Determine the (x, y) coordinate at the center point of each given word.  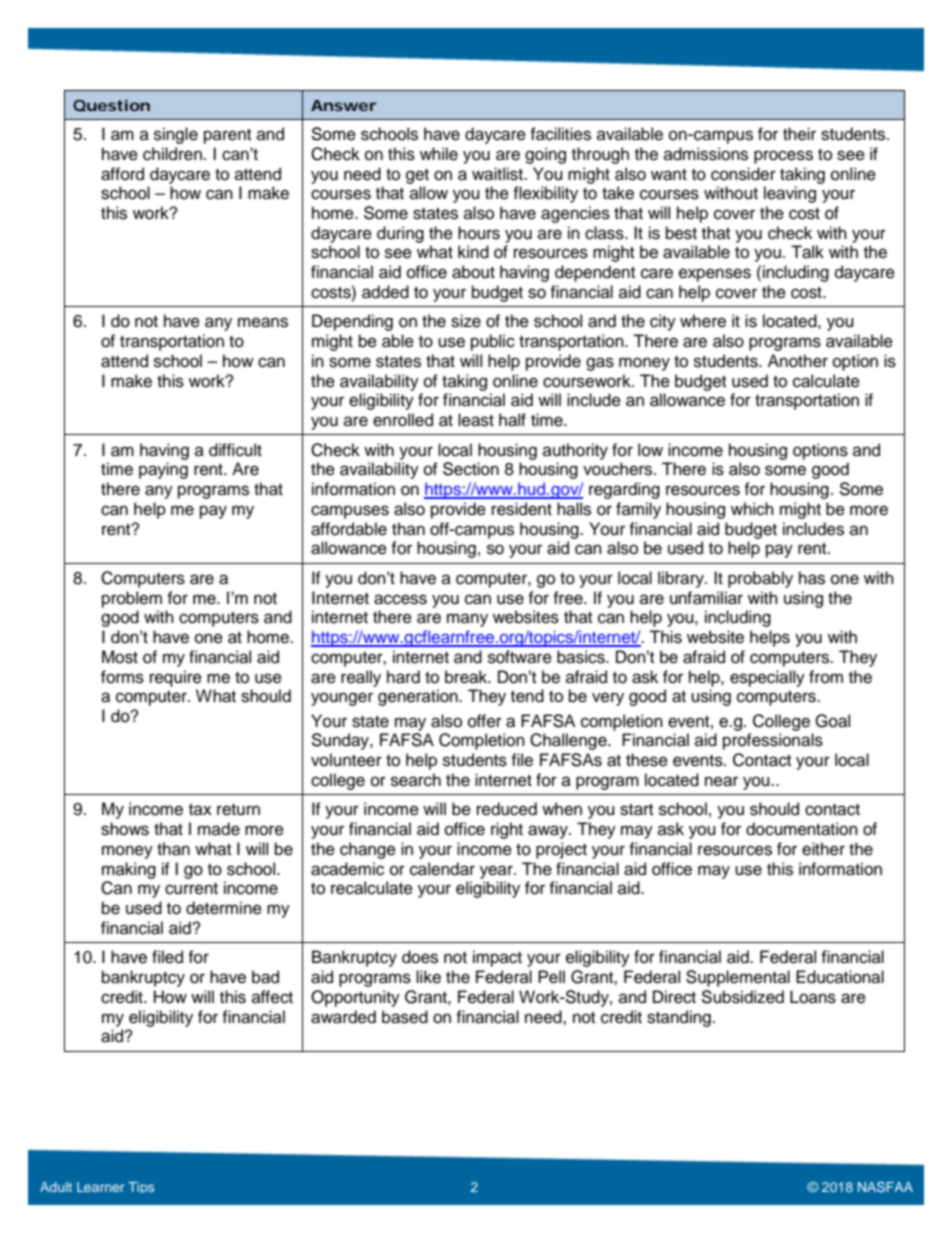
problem (132, 599)
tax (200, 809)
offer (485, 721)
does (420, 957)
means (263, 322)
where (703, 321)
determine (224, 908)
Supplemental (738, 978)
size (466, 321)
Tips (141, 1187)
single (176, 135)
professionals (773, 741)
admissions (706, 154)
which (752, 509)
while (439, 154)
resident (522, 509)
